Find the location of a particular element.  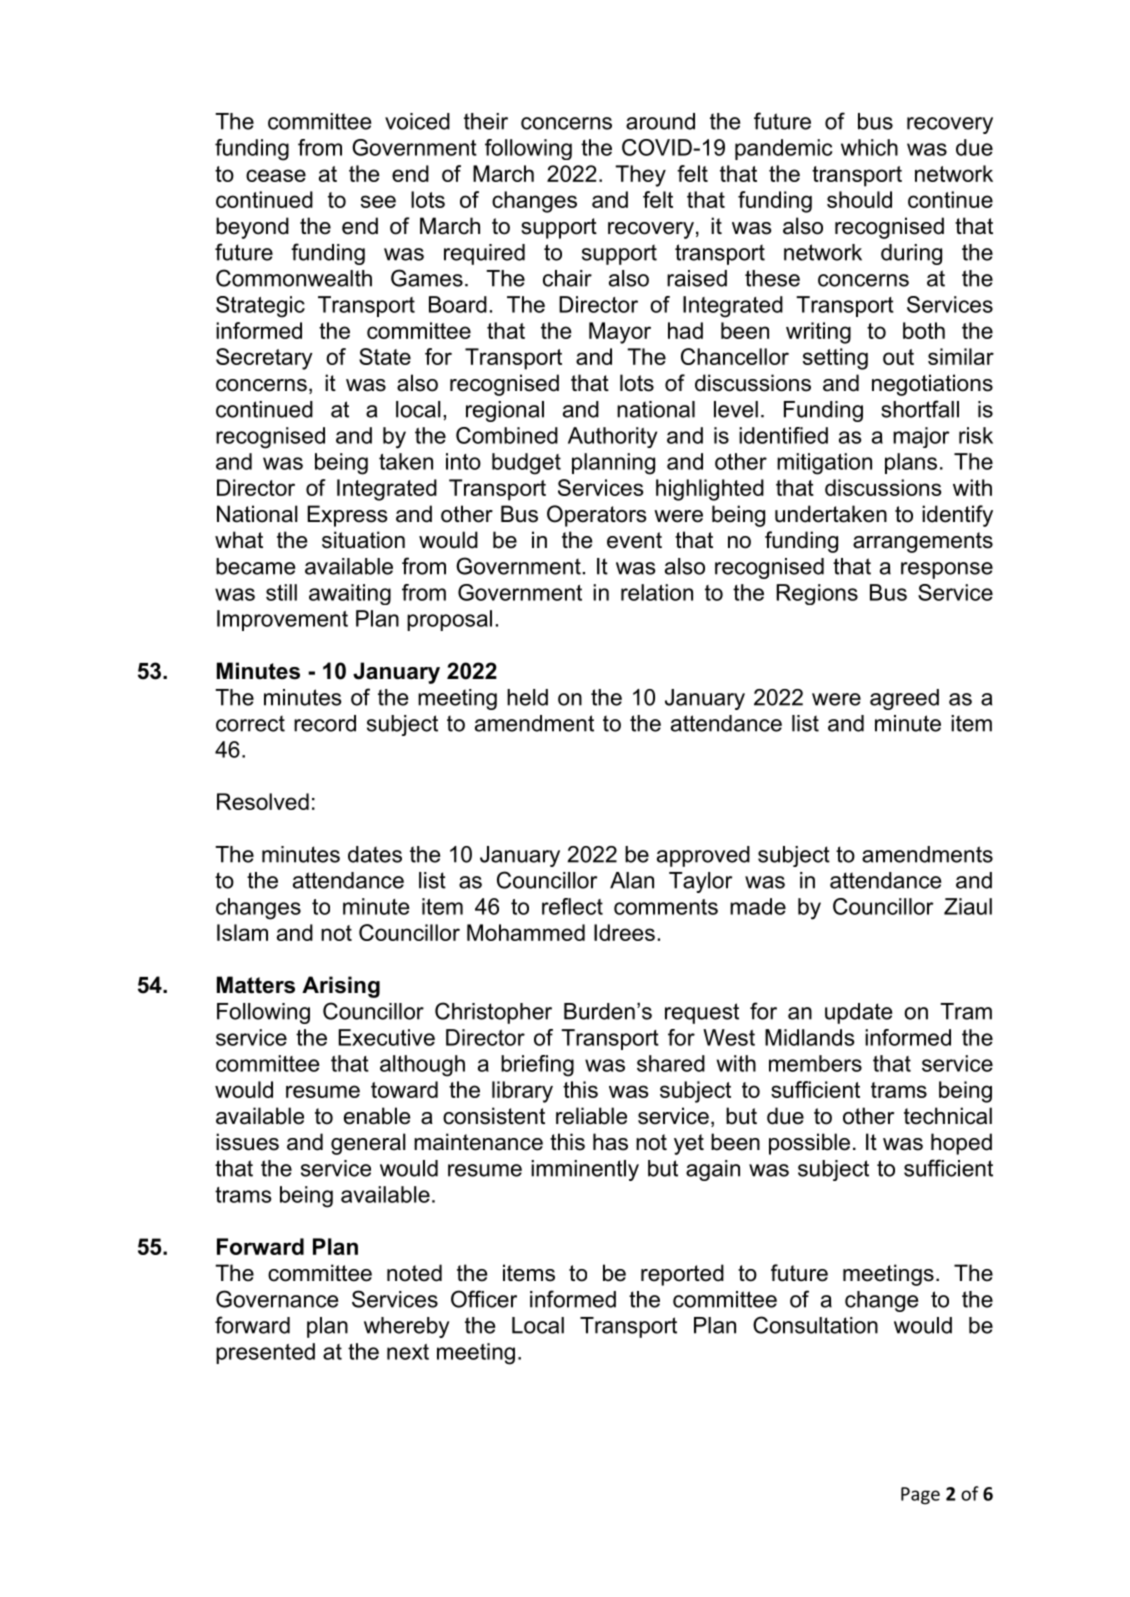

cease is located at coordinates (276, 175).
